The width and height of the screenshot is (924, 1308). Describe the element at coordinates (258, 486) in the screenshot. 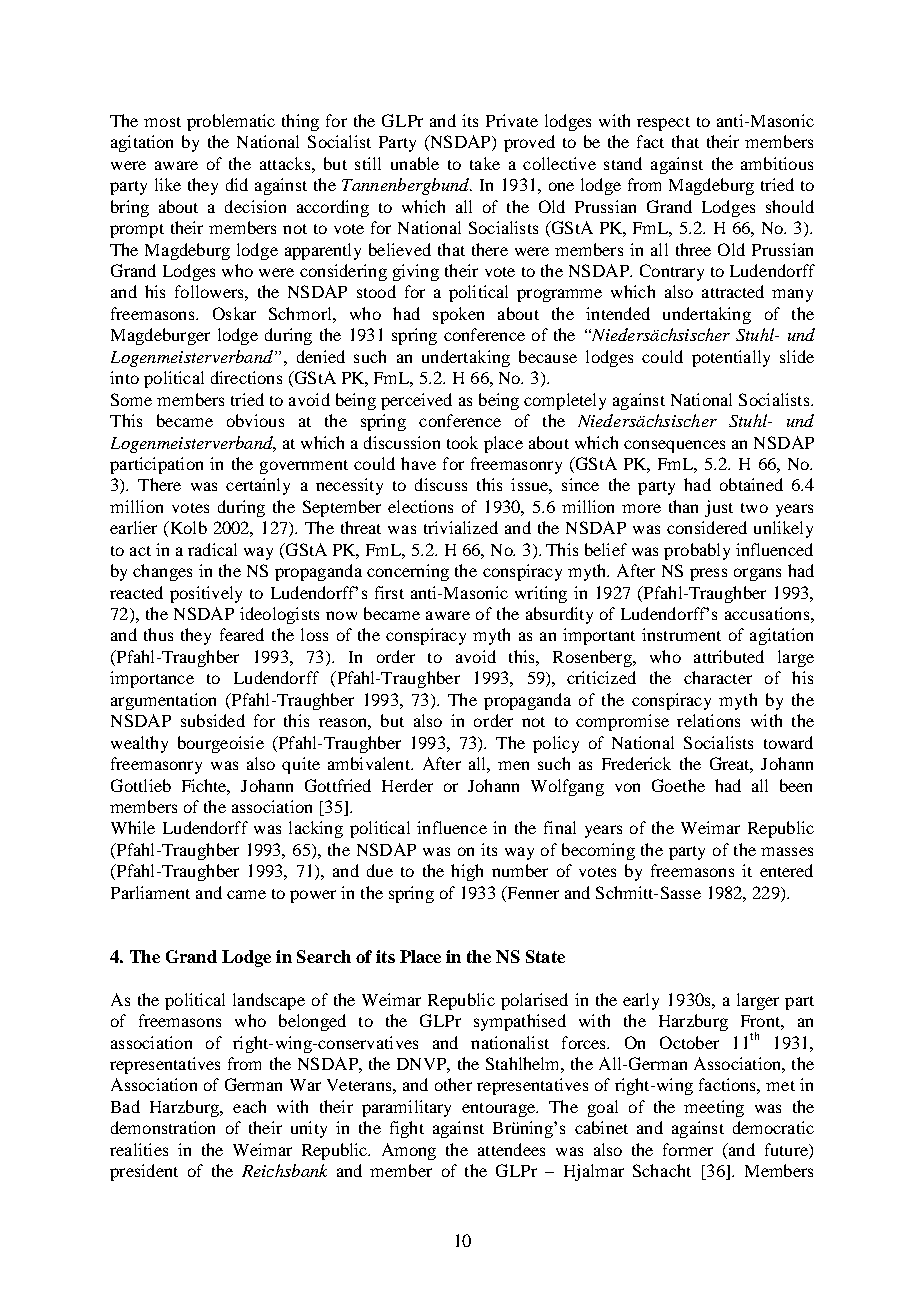

I see `certainly` at that location.
